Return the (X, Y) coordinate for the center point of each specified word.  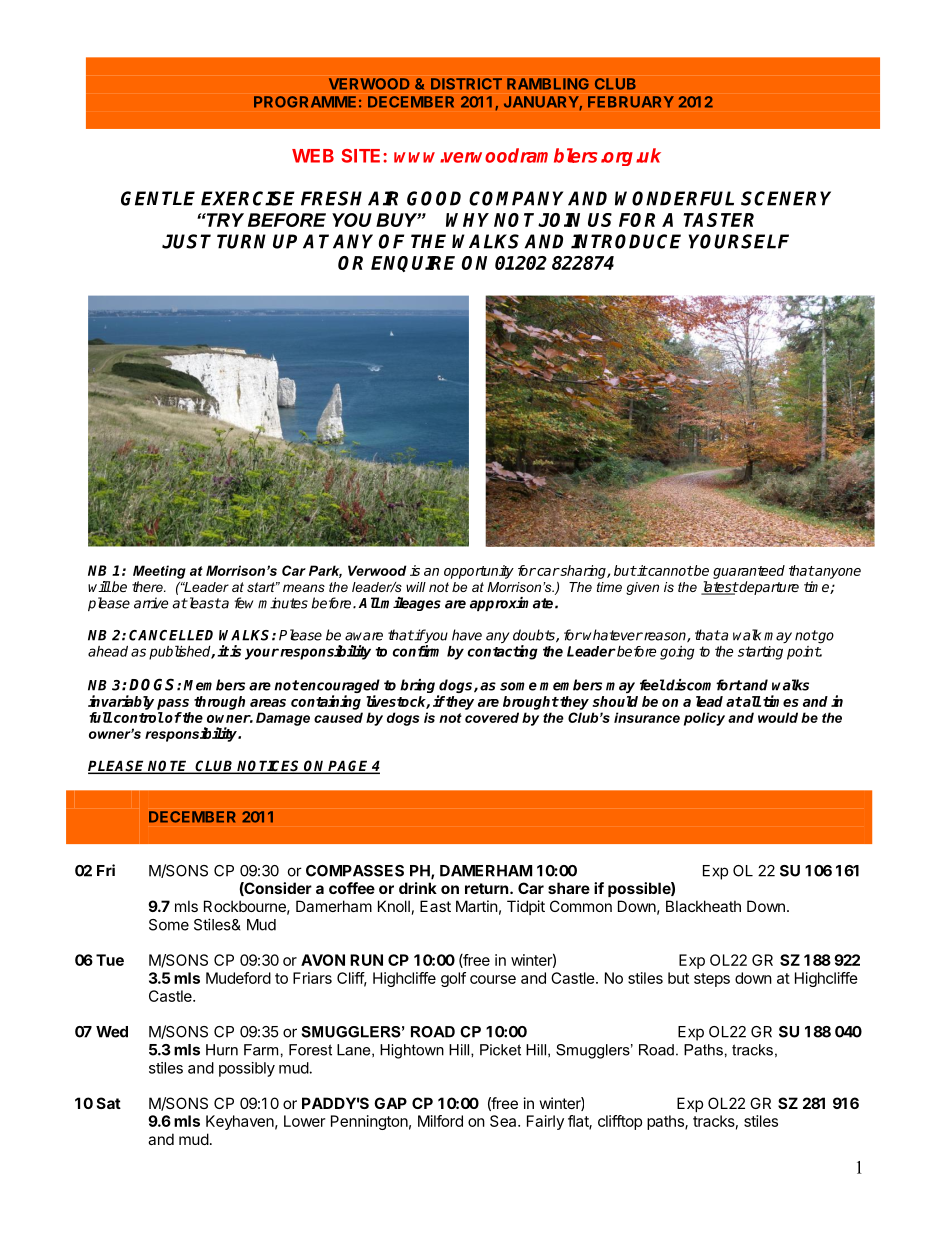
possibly (247, 1069)
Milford (440, 1121)
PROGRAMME (305, 102)
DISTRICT (466, 84)
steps (712, 980)
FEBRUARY (631, 102)
